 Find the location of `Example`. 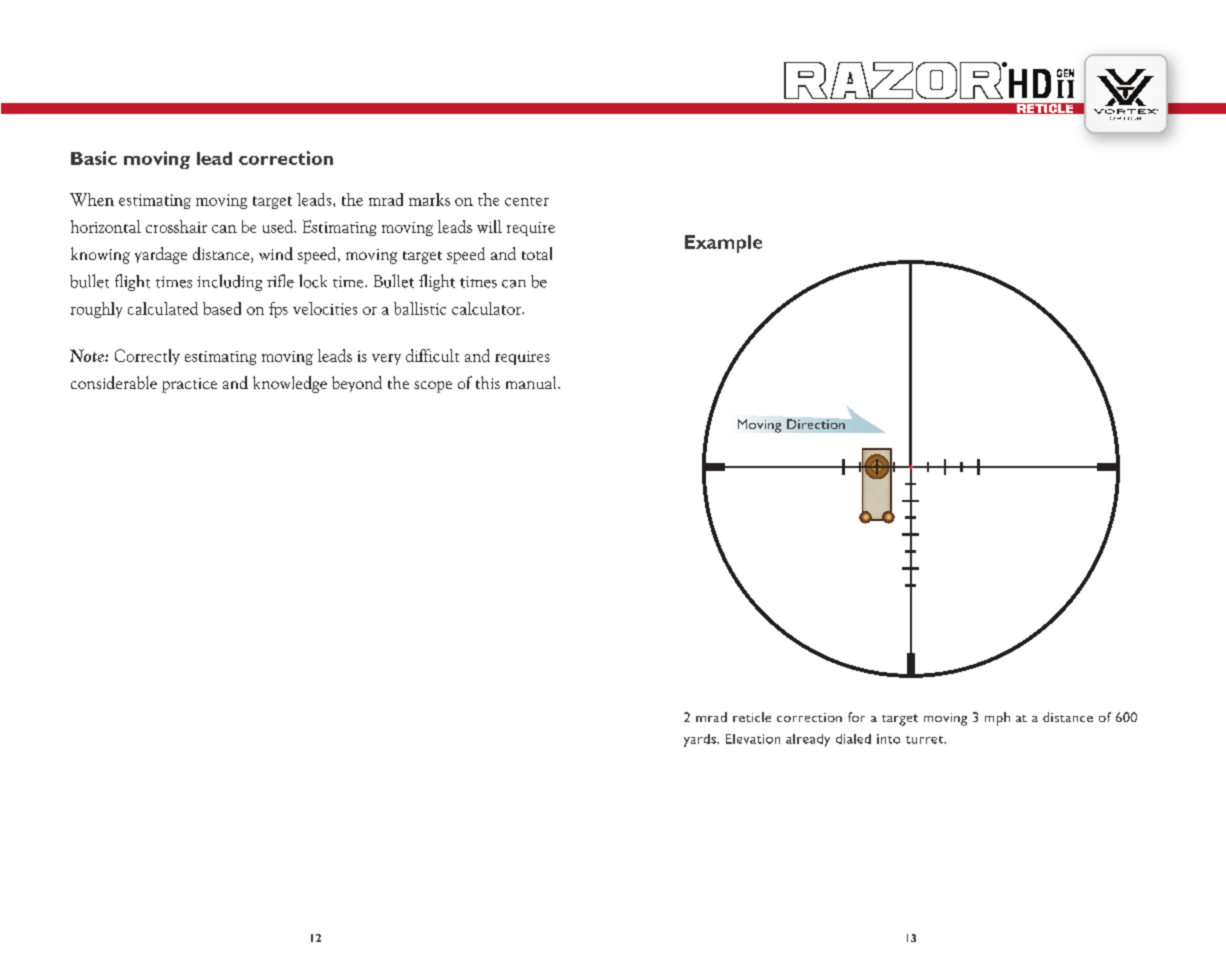

Example is located at coordinates (723, 244).
